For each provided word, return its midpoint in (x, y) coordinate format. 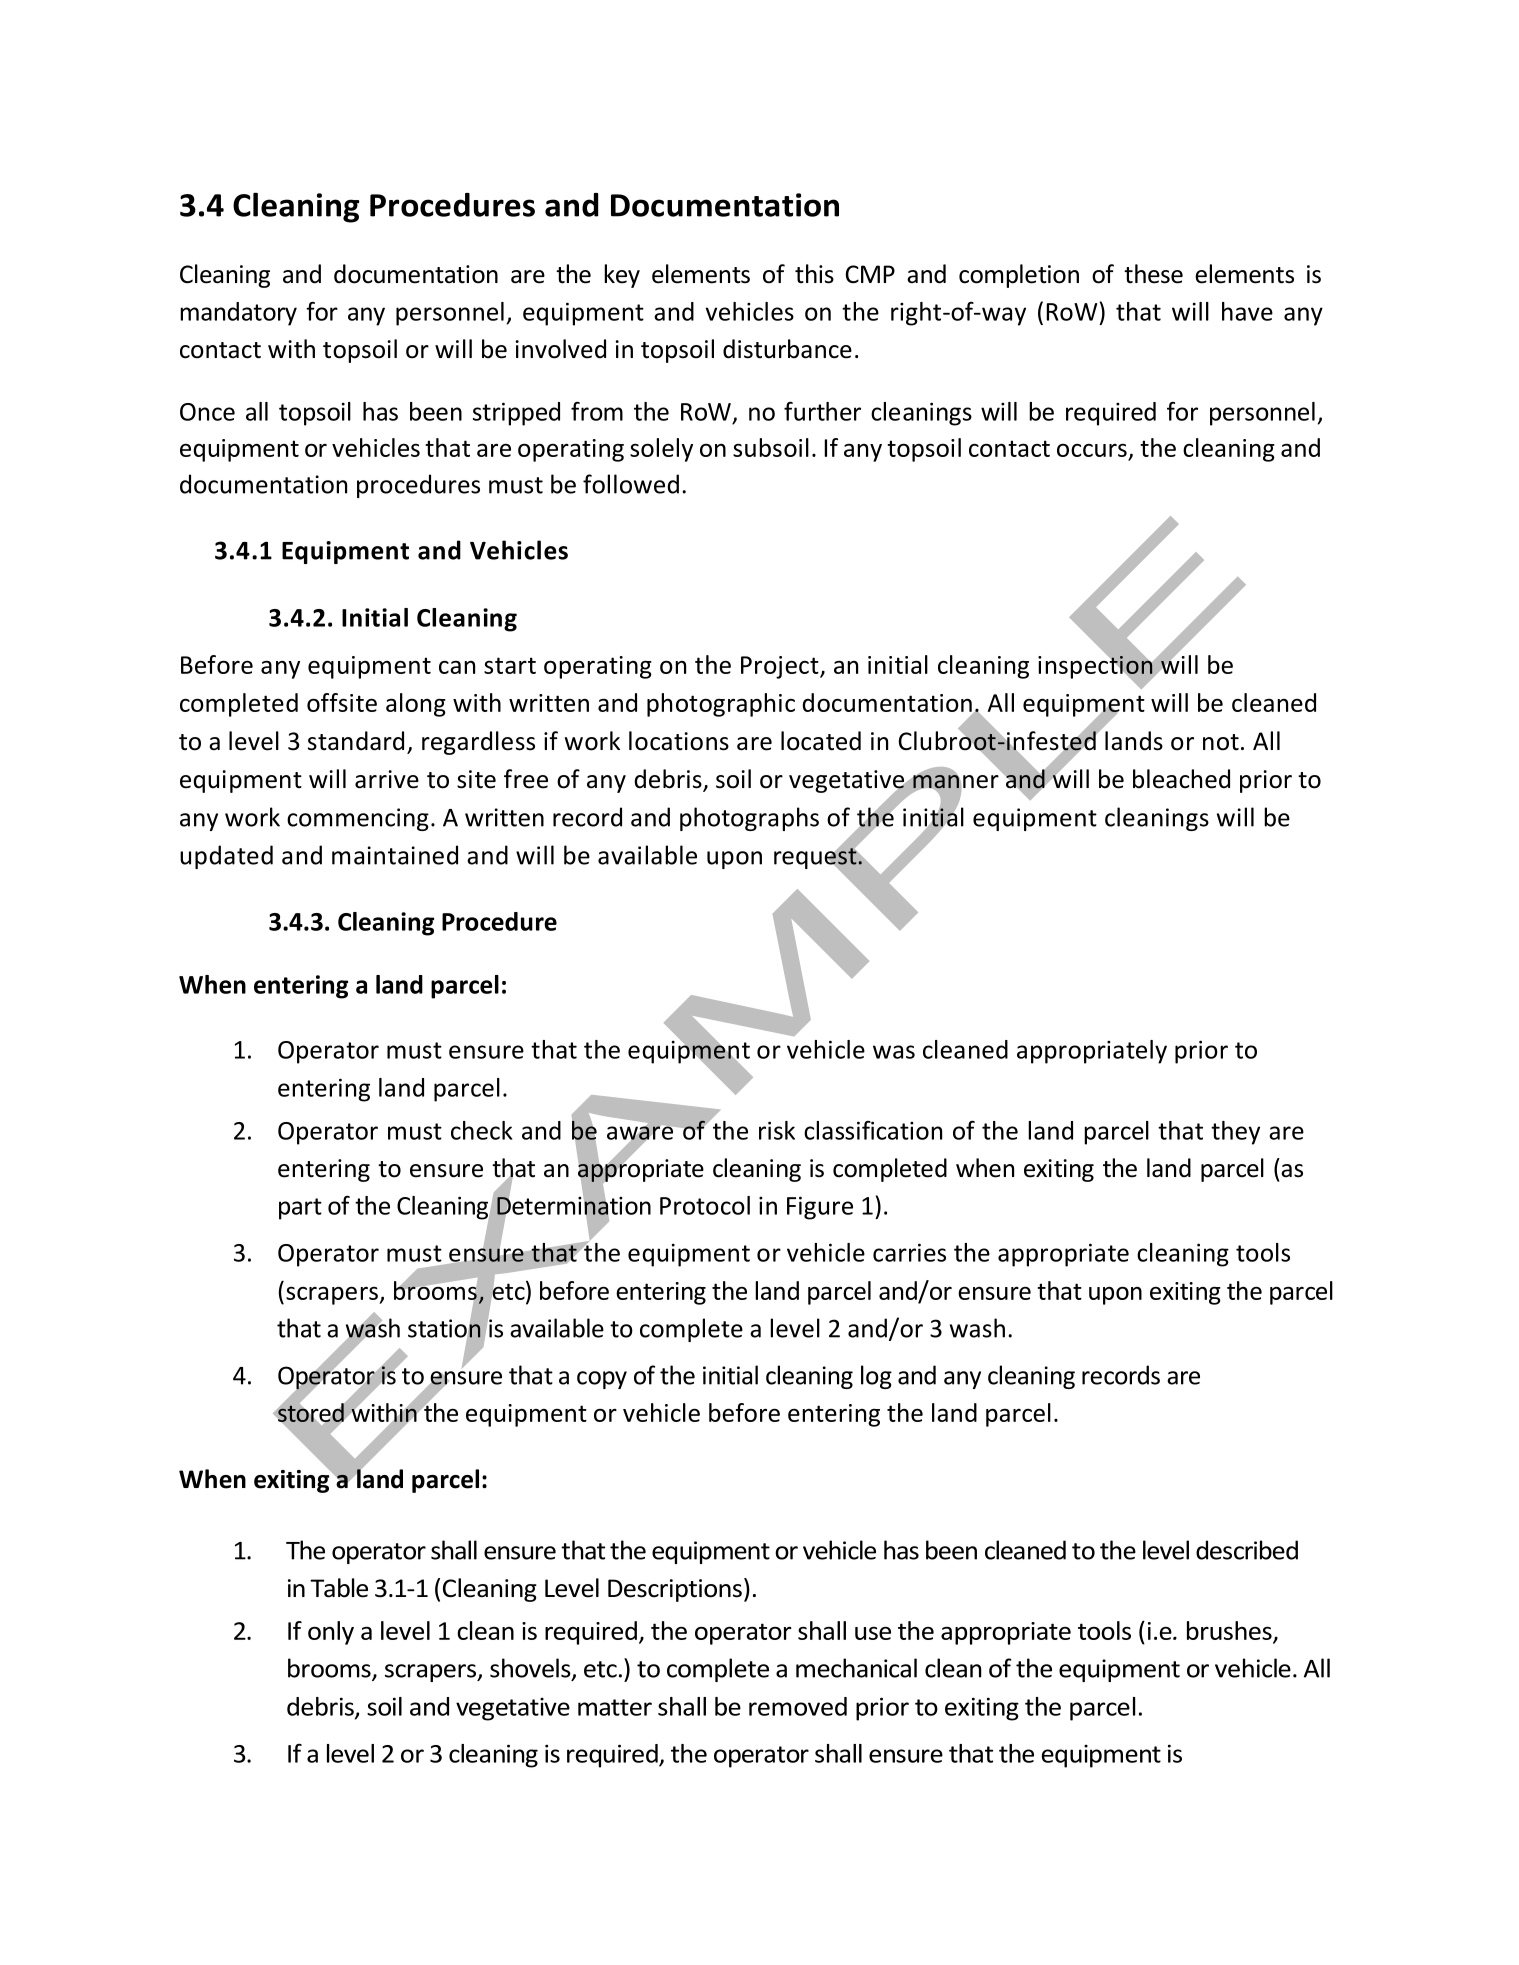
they (1235, 1133)
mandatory (238, 314)
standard (356, 741)
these (1153, 274)
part (300, 1209)
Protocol (705, 1205)
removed (798, 1706)
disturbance (787, 349)
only (331, 1633)
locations (679, 741)
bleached (1181, 779)
